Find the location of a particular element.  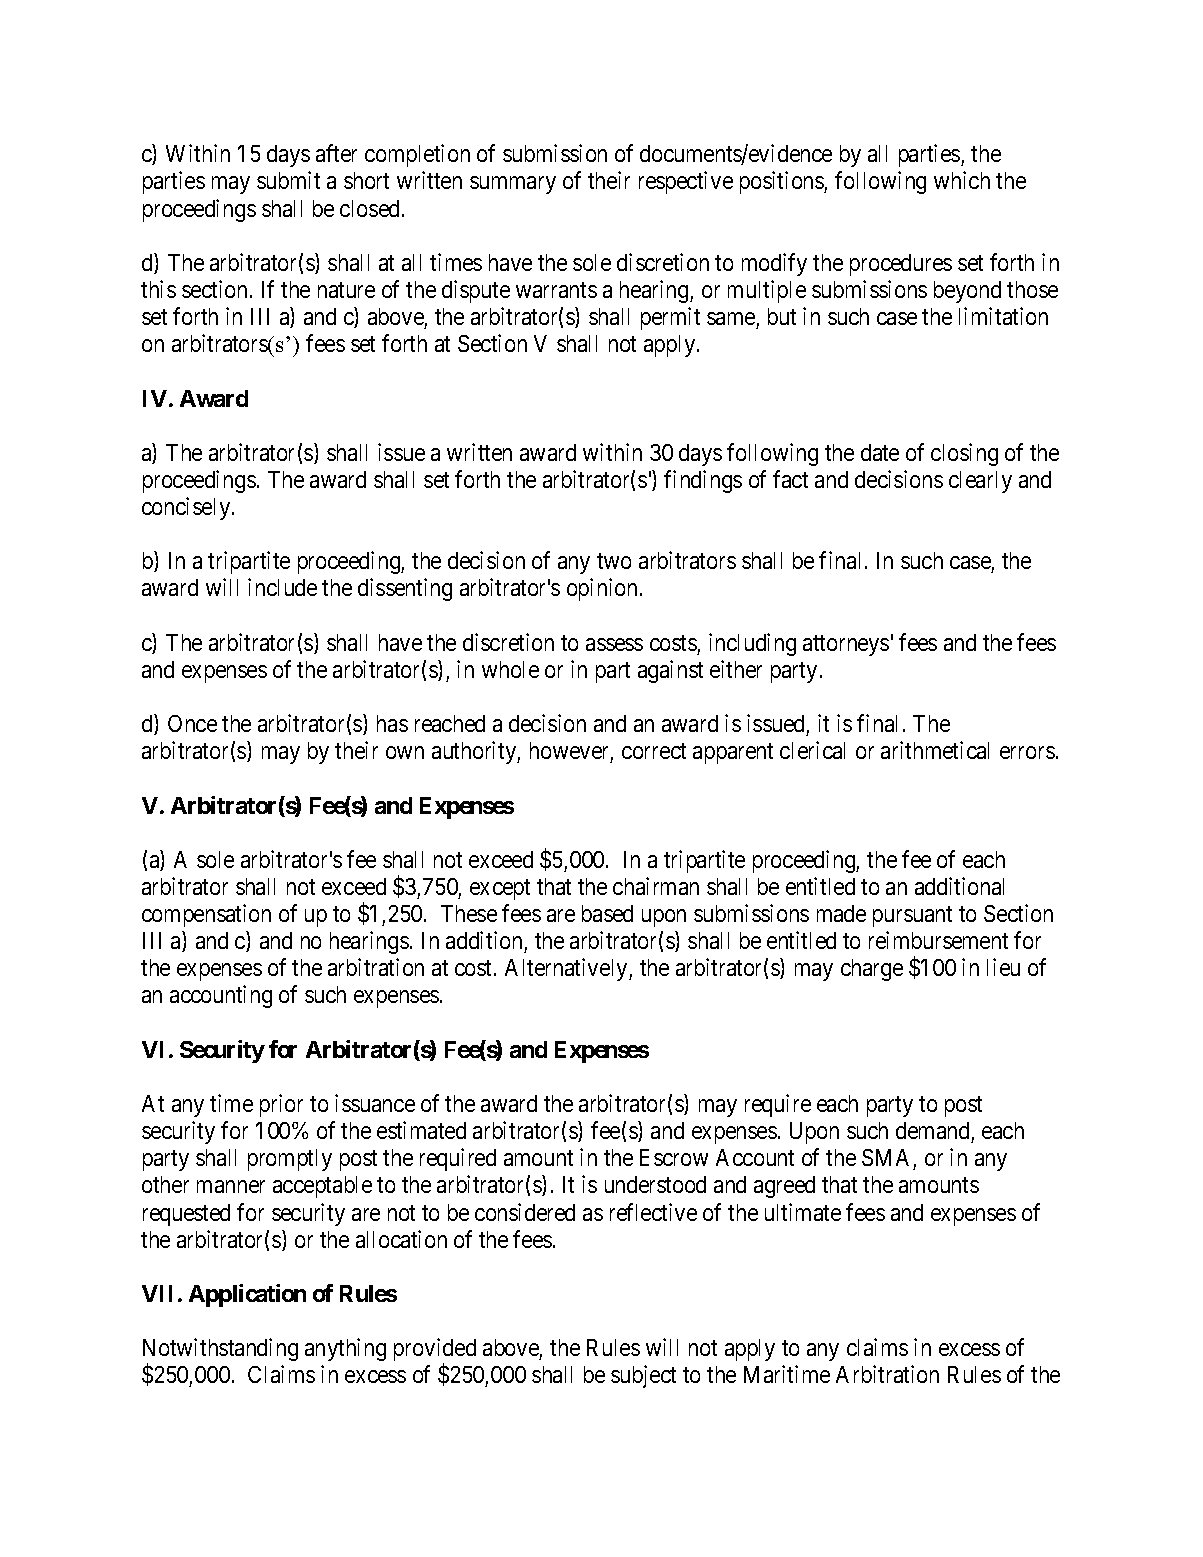

demand is located at coordinates (932, 1130).
